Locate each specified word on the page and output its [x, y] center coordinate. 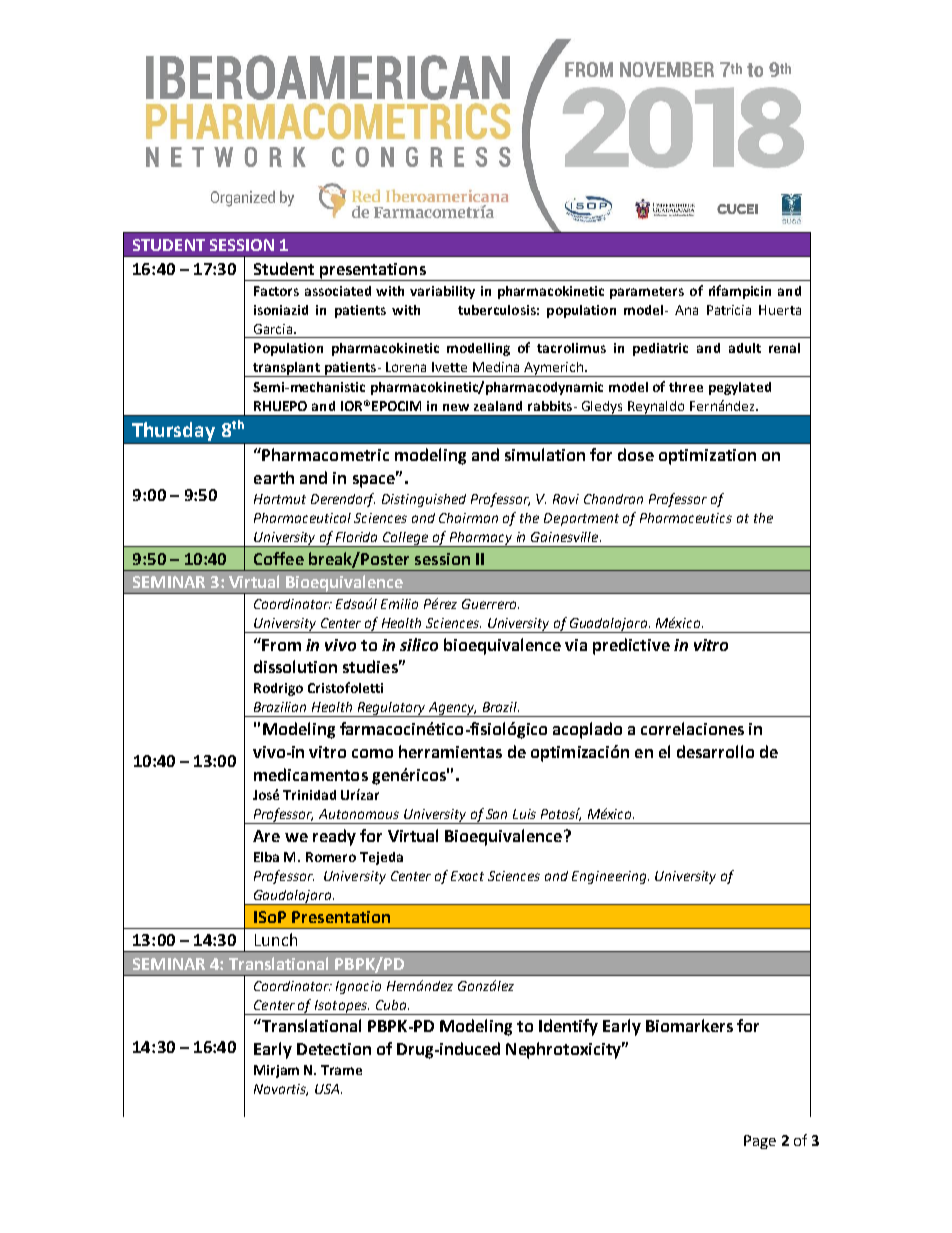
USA [327, 1089]
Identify [568, 1027]
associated [338, 291]
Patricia [729, 310]
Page [760, 1142]
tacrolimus [571, 348]
